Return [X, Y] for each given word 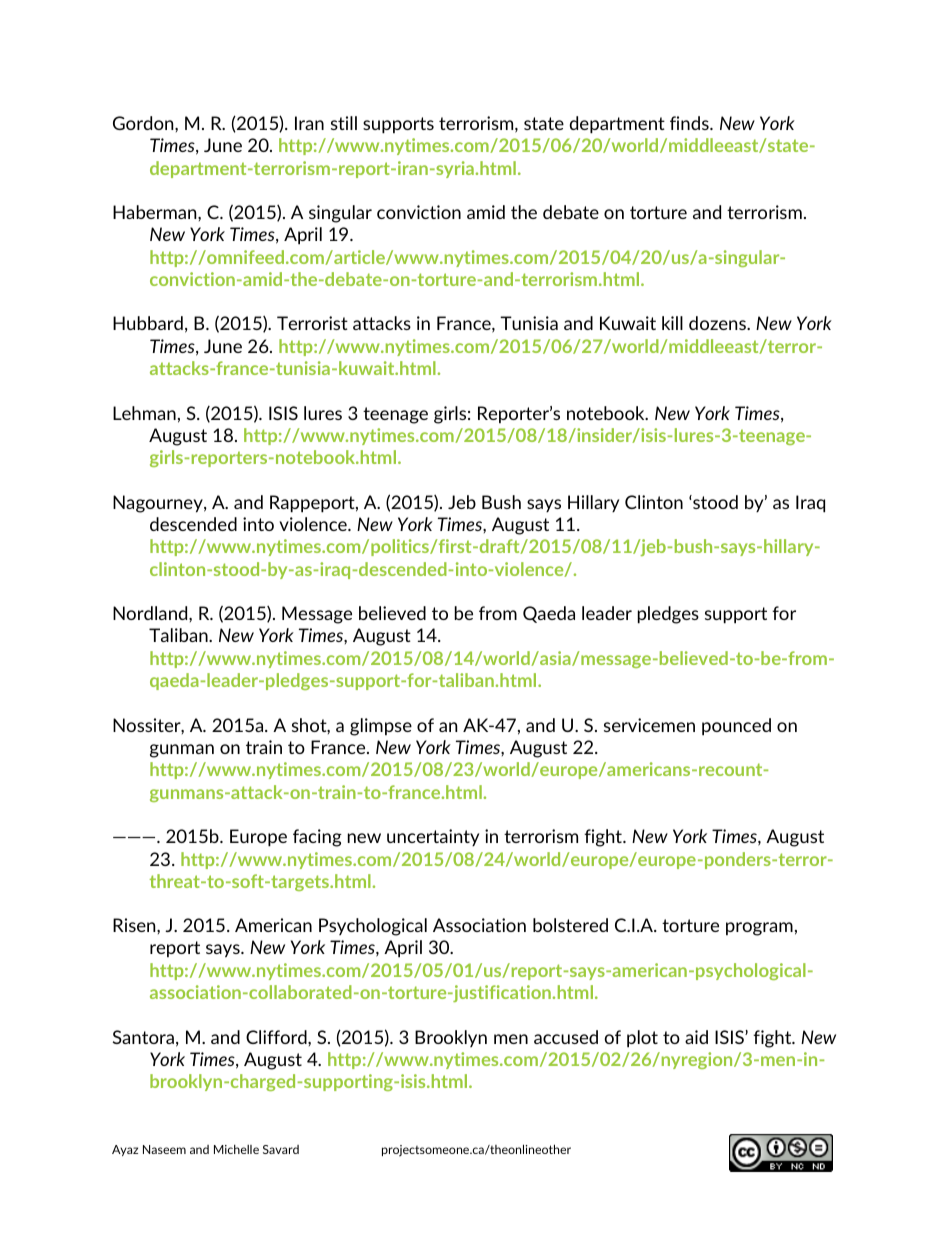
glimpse [381, 727]
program [759, 929]
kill [672, 323]
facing [317, 838]
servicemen [649, 725]
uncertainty [433, 837]
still [344, 123]
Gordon [144, 123]
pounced [736, 727]
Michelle [236, 1149]
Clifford [277, 1037]
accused [566, 1037]
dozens [718, 323]
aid [696, 1037]
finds [690, 123]
